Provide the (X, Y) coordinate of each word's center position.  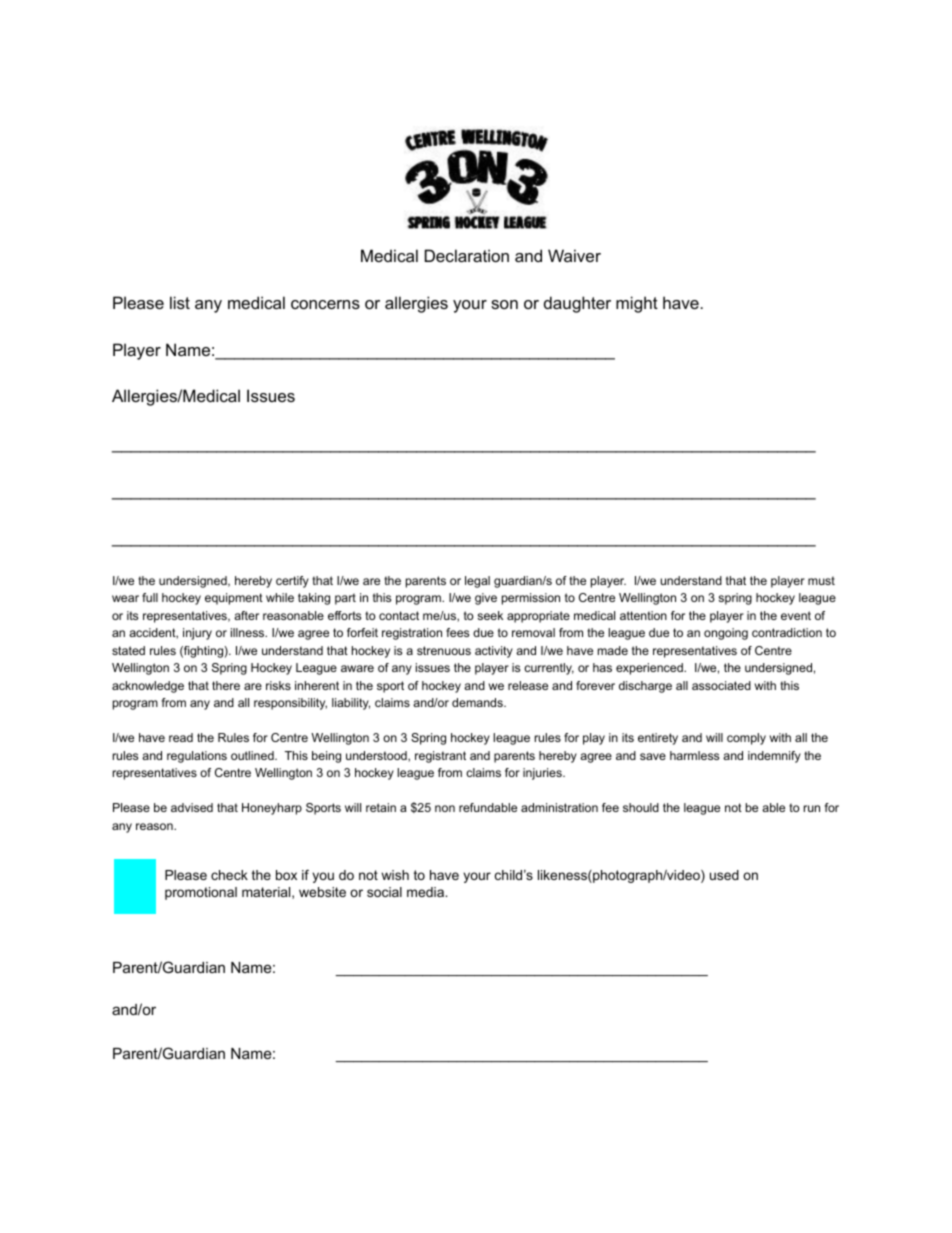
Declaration (467, 255)
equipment (234, 599)
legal (477, 582)
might (637, 304)
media (426, 892)
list (180, 302)
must (821, 580)
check (229, 875)
